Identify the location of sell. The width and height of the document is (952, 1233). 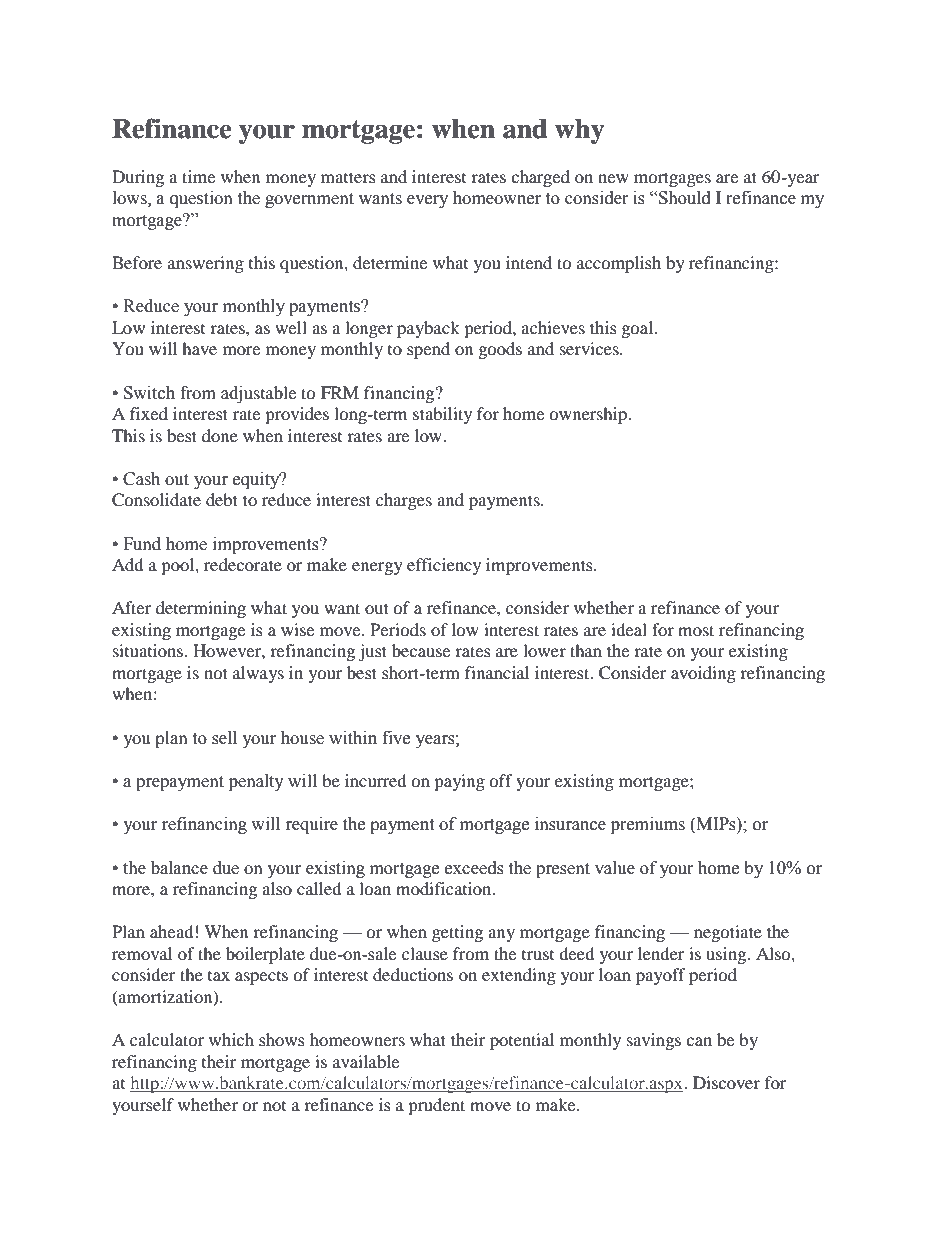
(224, 738).
